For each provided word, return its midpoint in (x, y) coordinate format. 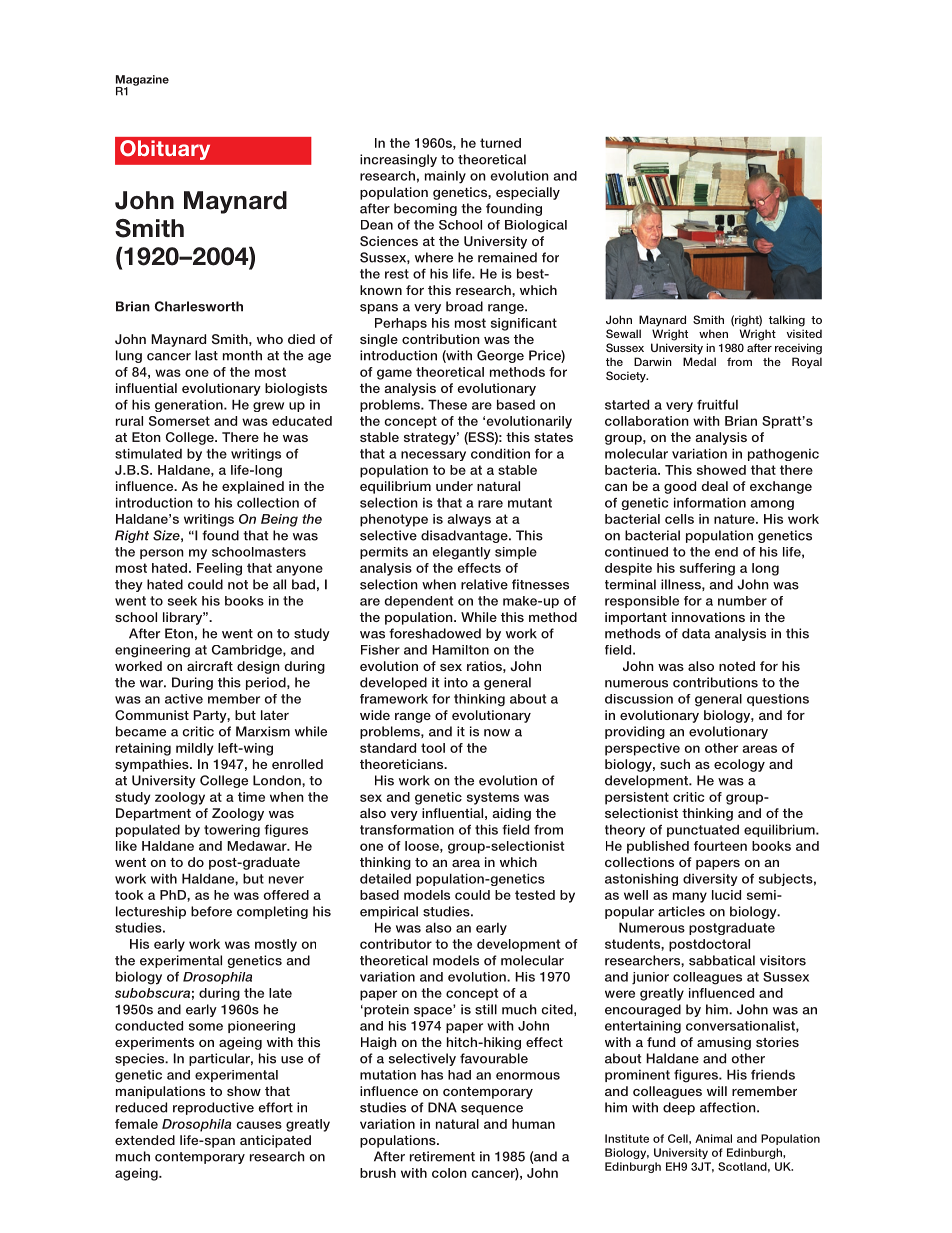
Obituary (165, 150)
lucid (726, 895)
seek (182, 601)
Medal (699, 361)
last (206, 355)
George (500, 356)
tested (535, 895)
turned (500, 143)
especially (528, 193)
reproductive (213, 1108)
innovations (708, 617)
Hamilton (460, 650)
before (211, 911)
